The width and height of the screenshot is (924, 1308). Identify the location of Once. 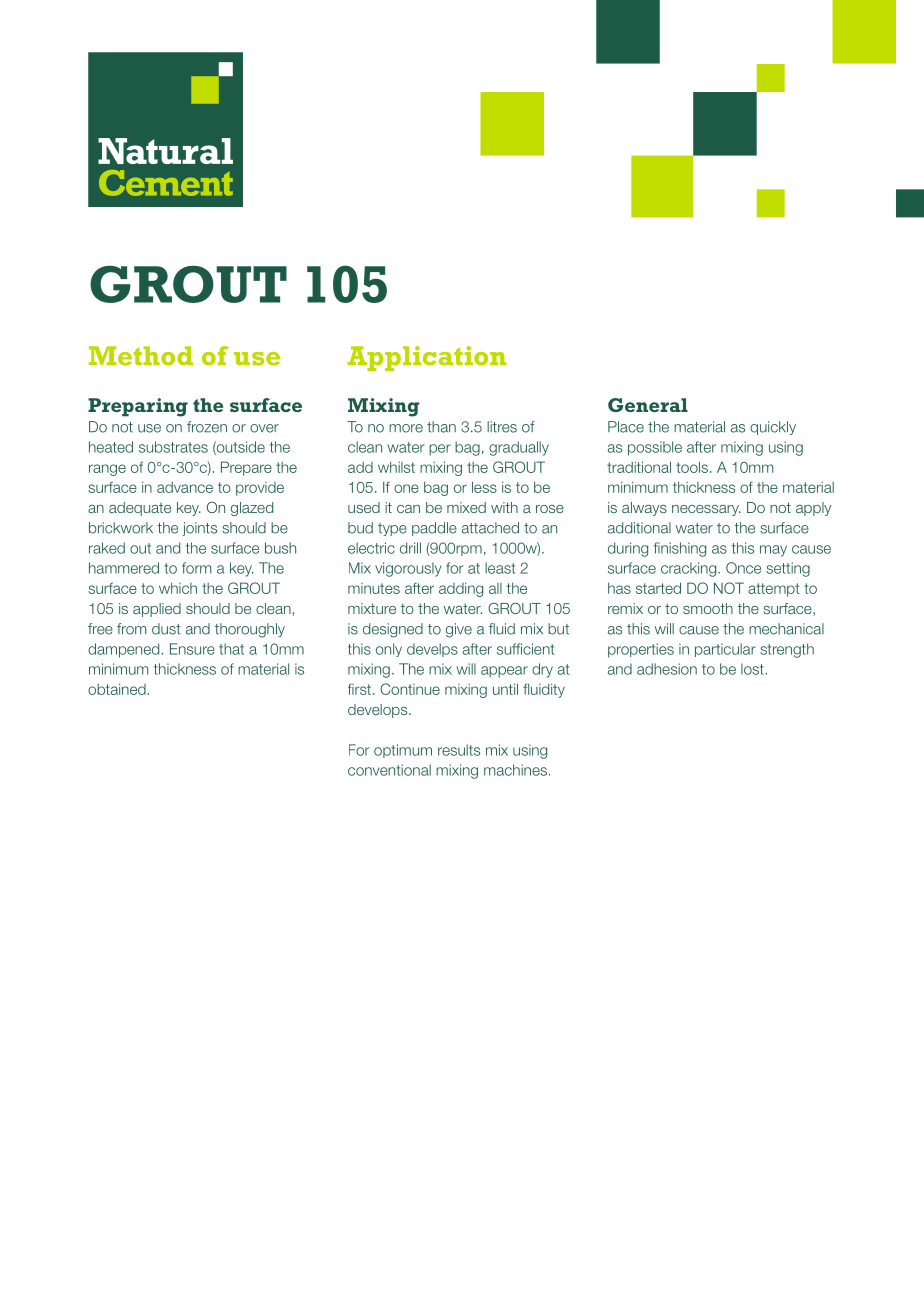
(743, 568).
